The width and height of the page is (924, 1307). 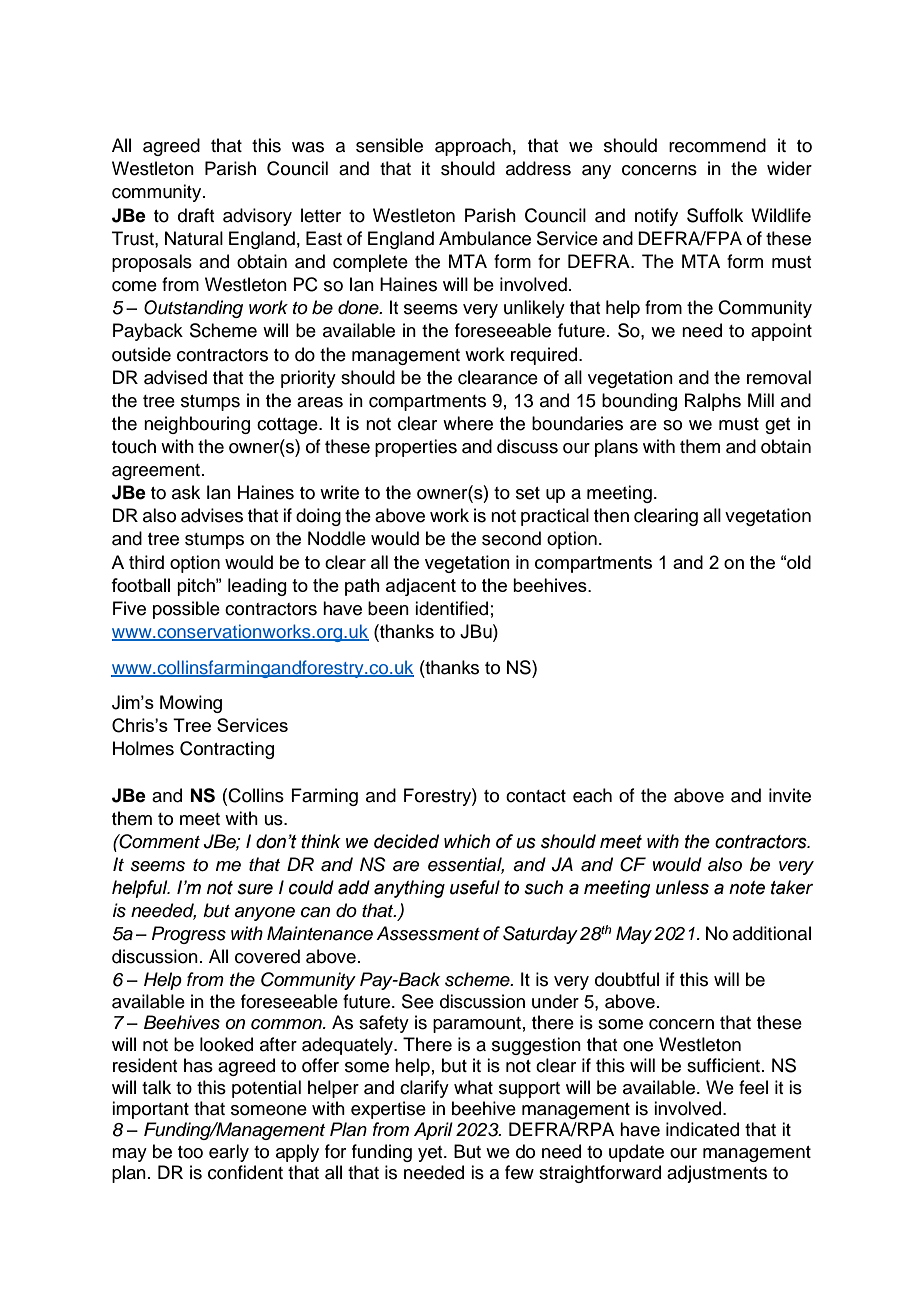 I want to click on identified, so click(x=451, y=608).
